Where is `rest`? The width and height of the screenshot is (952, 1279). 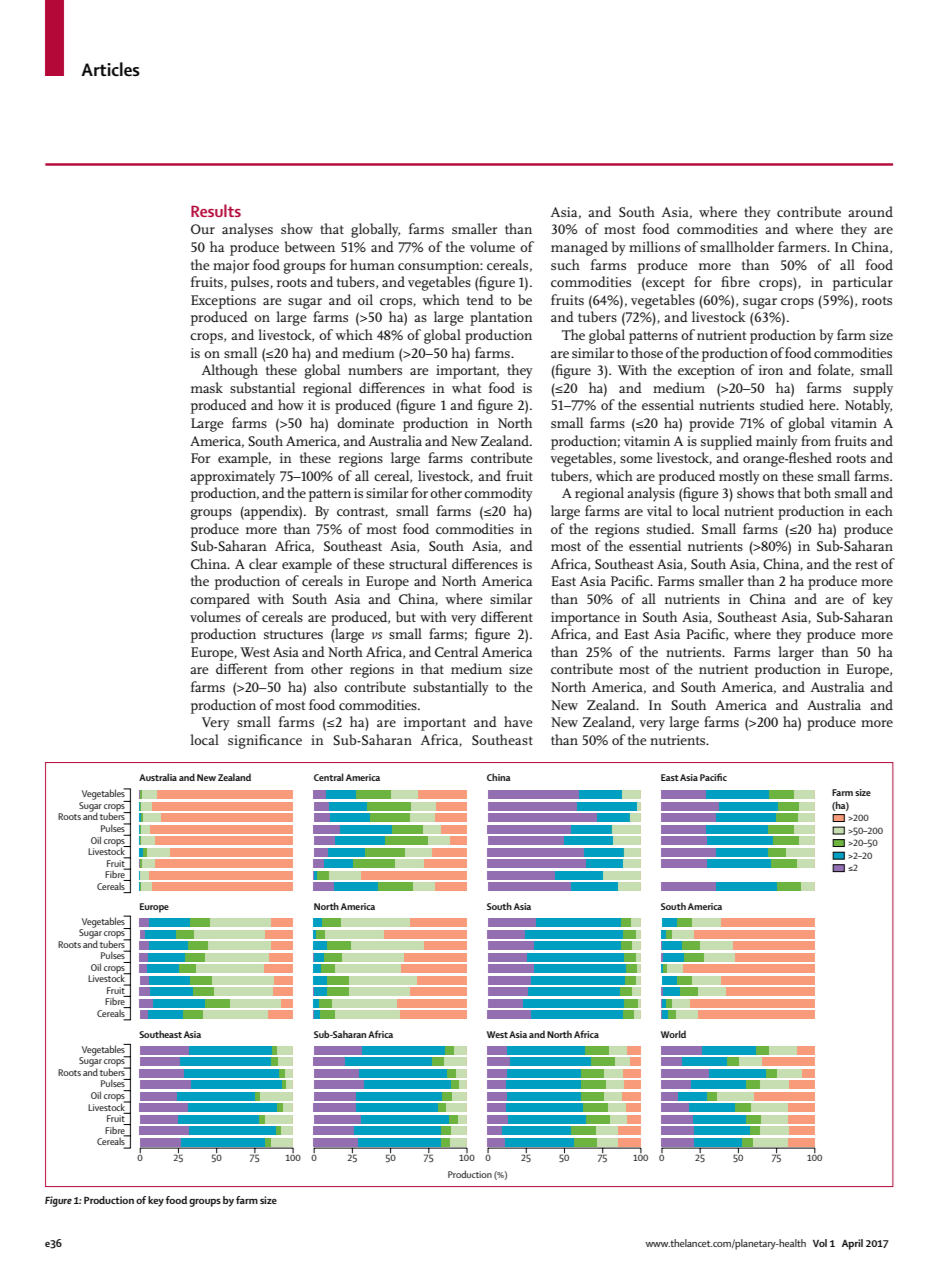 rest is located at coordinates (866, 564).
